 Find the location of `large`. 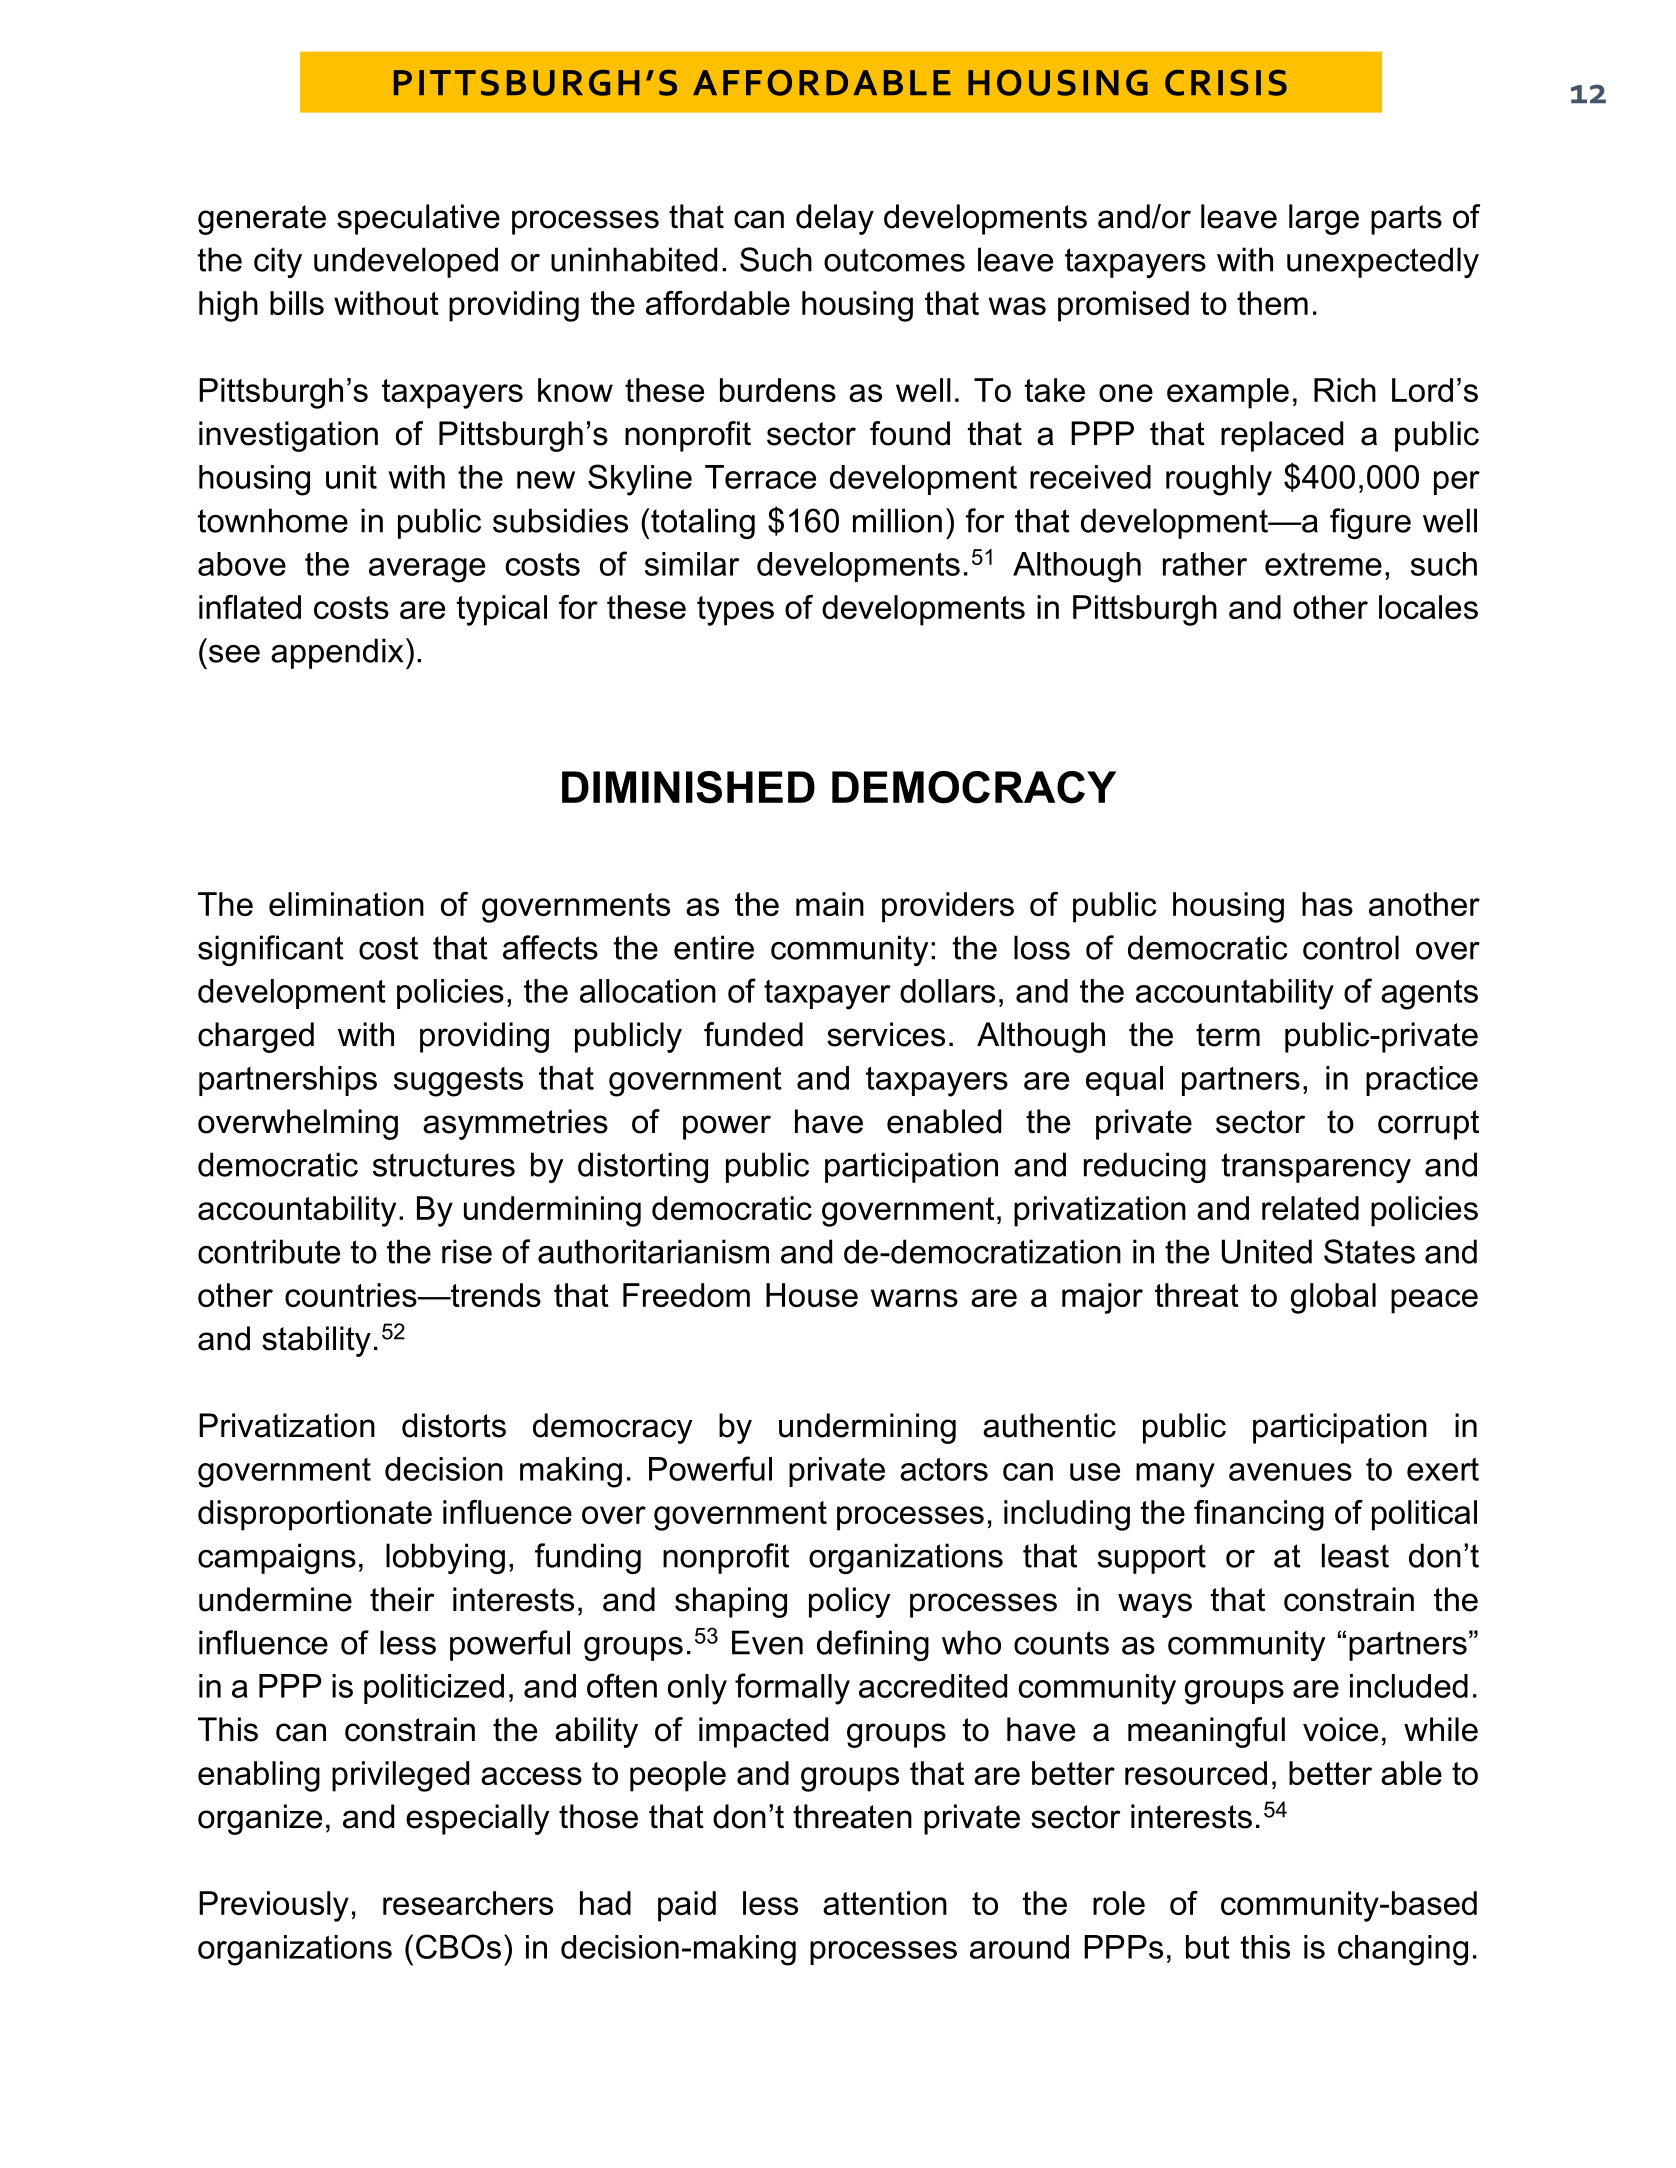

large is located at coordinates (1324, 219).
